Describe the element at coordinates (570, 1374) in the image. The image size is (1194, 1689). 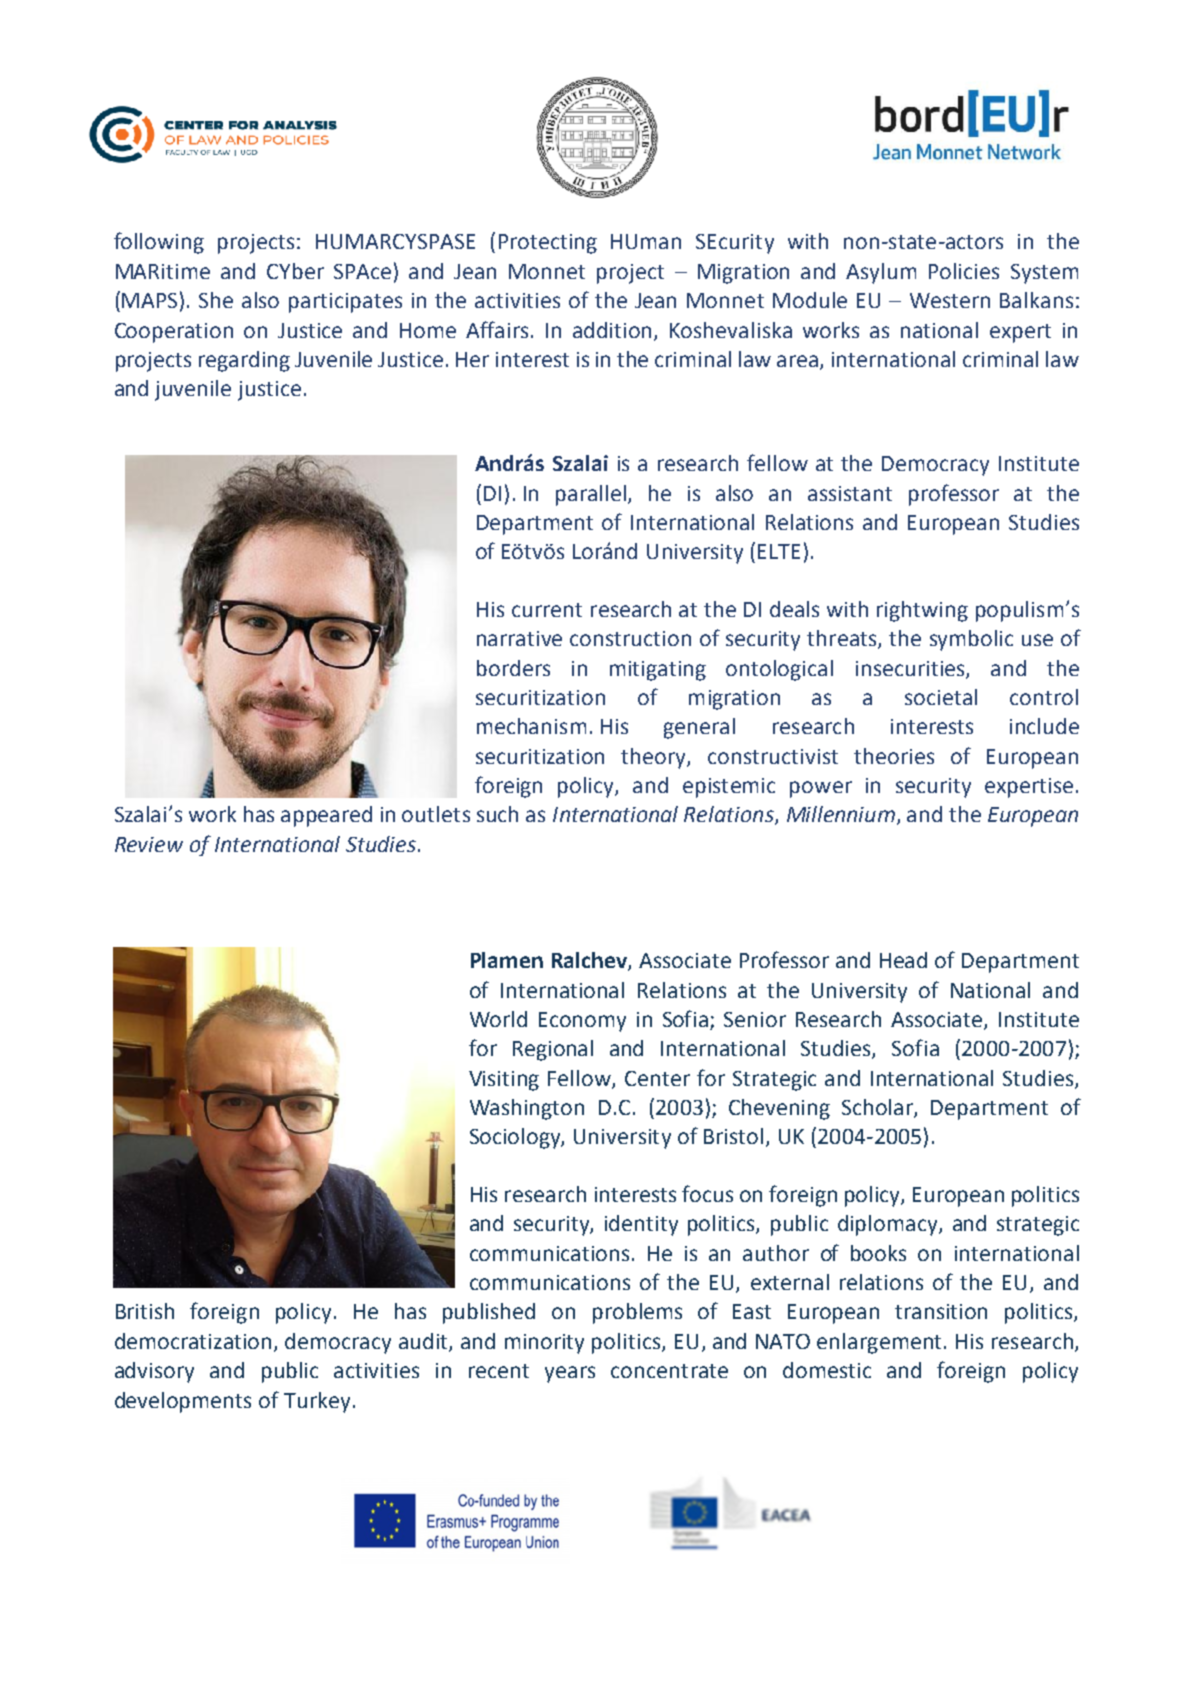
I see `years` at that location.
